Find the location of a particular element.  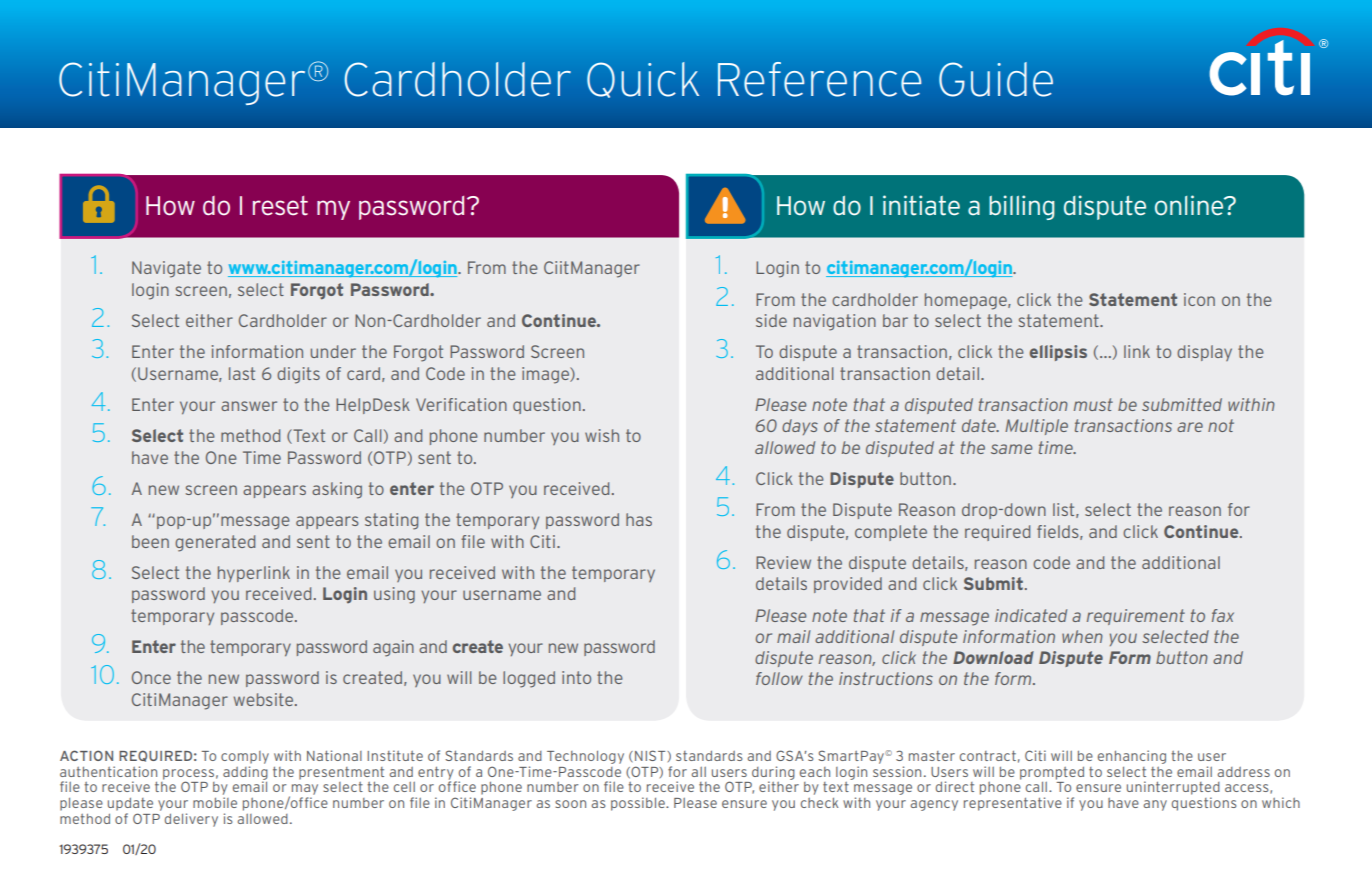

answer is located at coordinates (249, 406).
